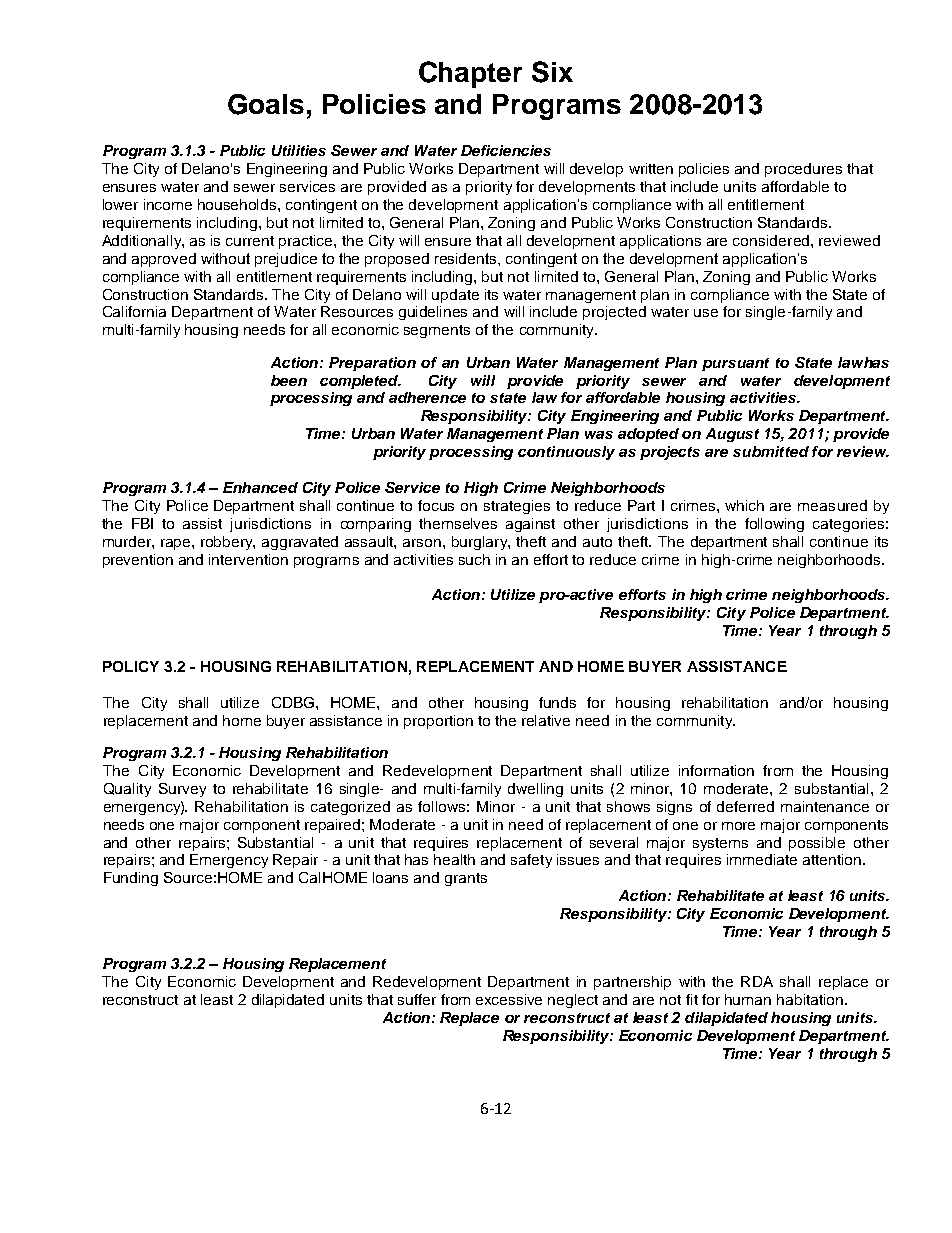 This screenshot has width=952, height=1233. I want to click on update, so click(455, 296).
